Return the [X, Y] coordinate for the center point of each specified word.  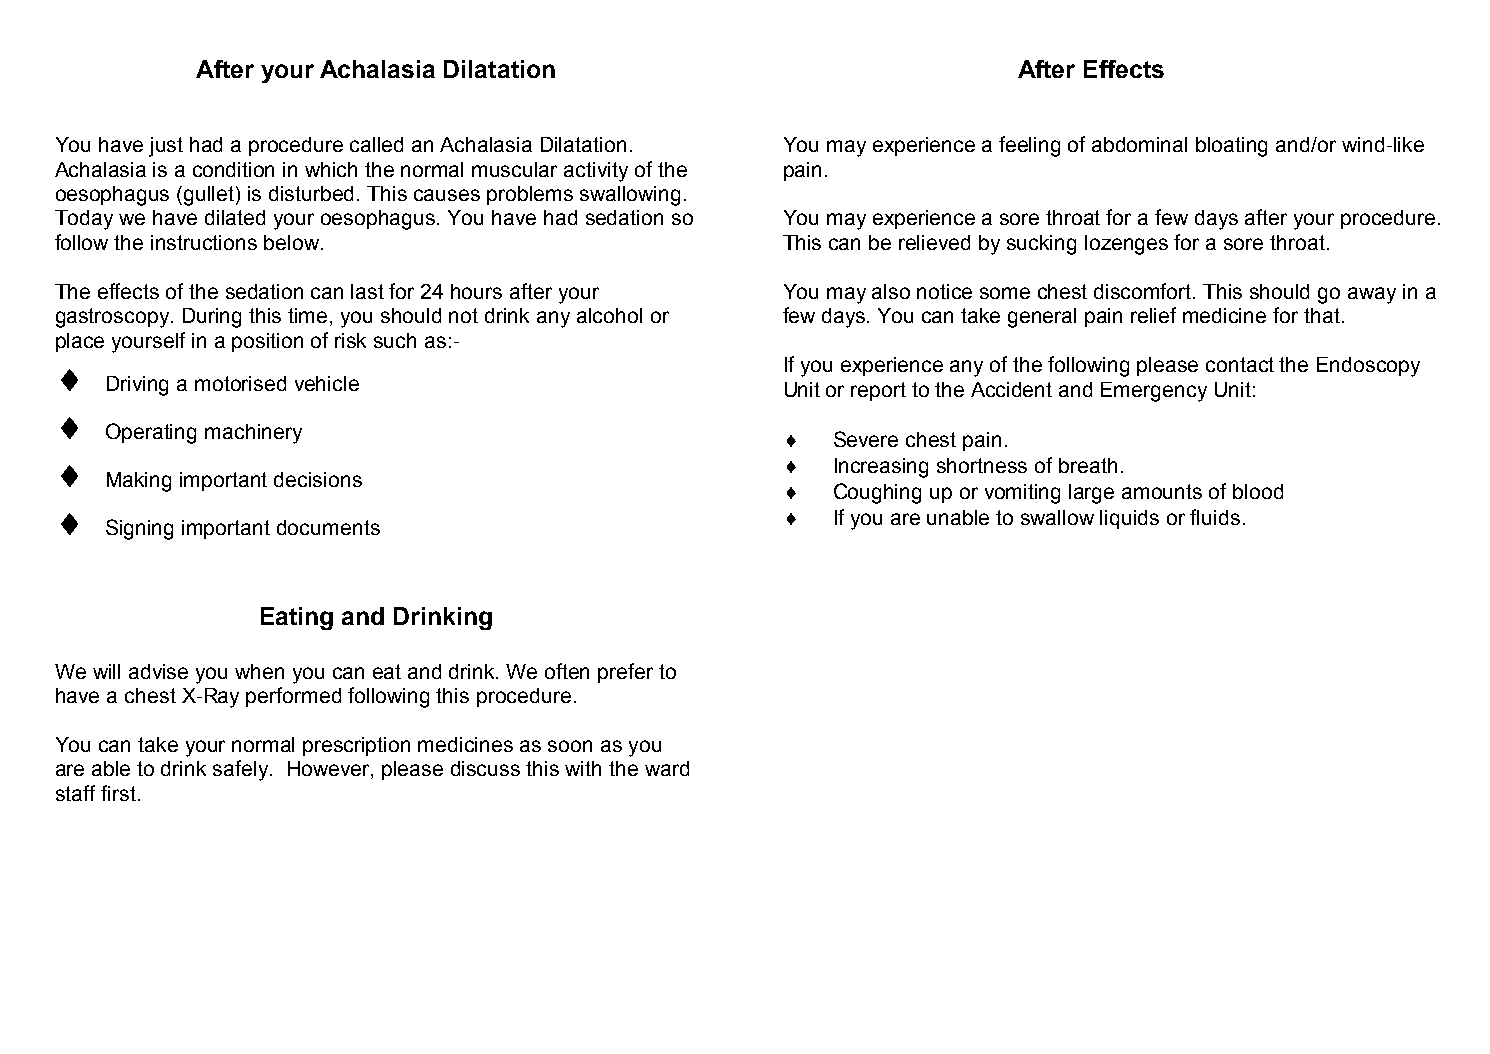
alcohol [609, 315]
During [212, 318]
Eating [297, 618]
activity [596, 172]
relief [1153, 315]
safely [242, 770]
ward [667, 768]
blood [1258, 491]
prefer [625, 673]
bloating [1231, 147]
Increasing [881, 468]
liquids [1129, 519]
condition [233, 169]
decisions [318, 479]
